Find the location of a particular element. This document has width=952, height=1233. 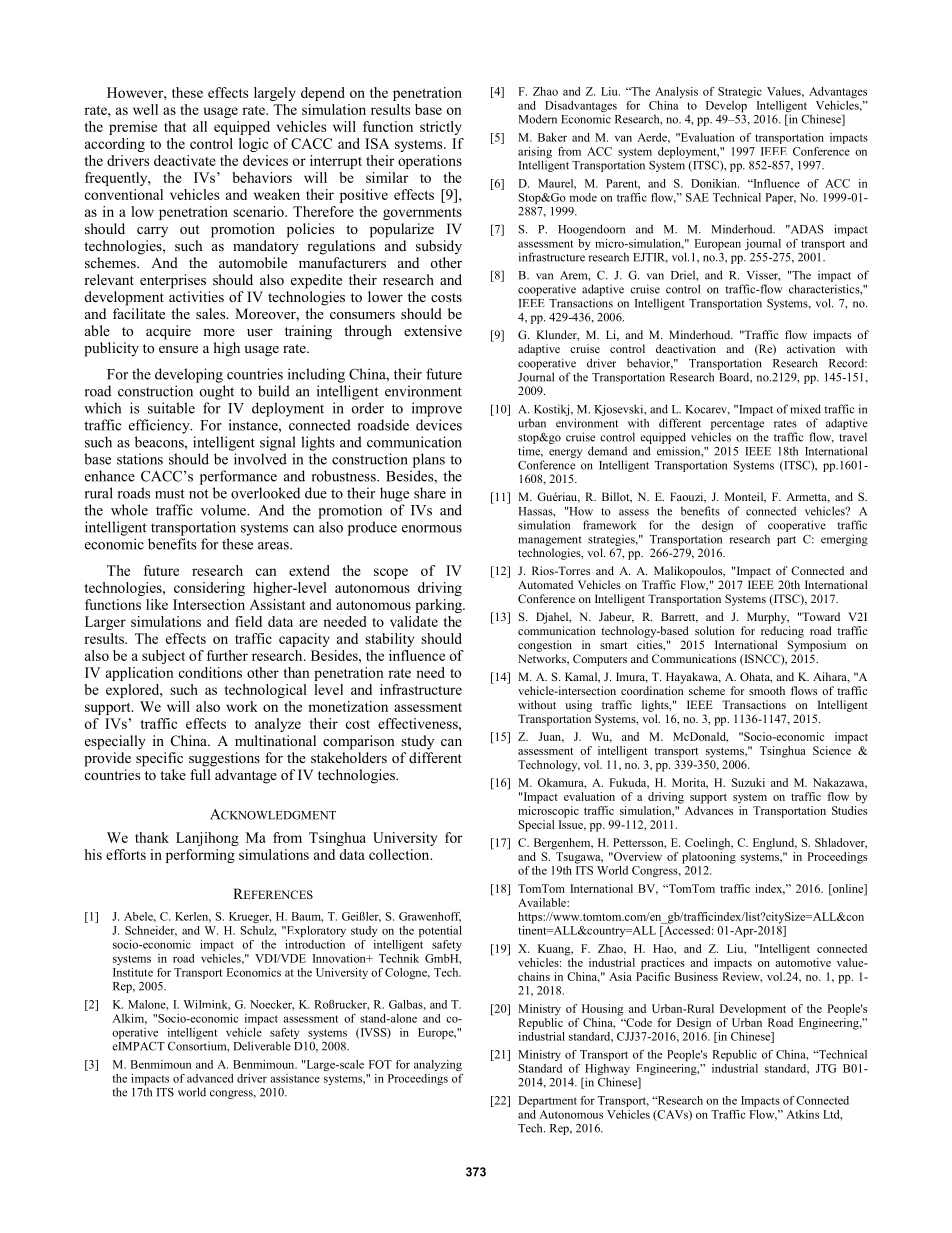

comparison is located at coordinates (359, 742).
